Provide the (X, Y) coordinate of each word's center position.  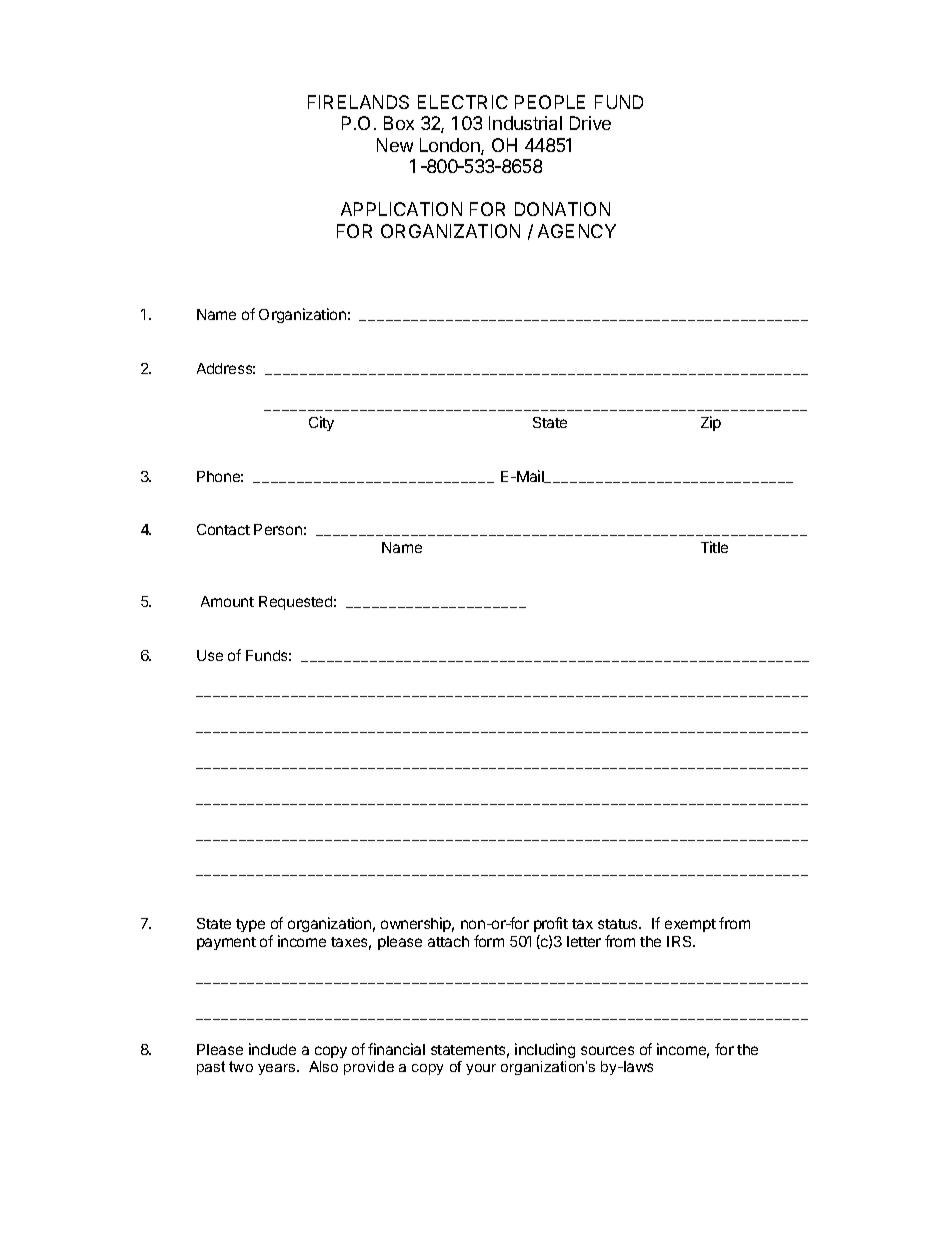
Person (278, 529)
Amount (227, 601)
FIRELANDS (358, 102)
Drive (590, 123)
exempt (690, 925)
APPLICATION (401, 209)
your (481, 1069)
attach (448, 941)
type (250, 925)
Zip (711, 423)
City (321, 423)
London (451, 146)
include (272, 1049)
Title (714, 547)
